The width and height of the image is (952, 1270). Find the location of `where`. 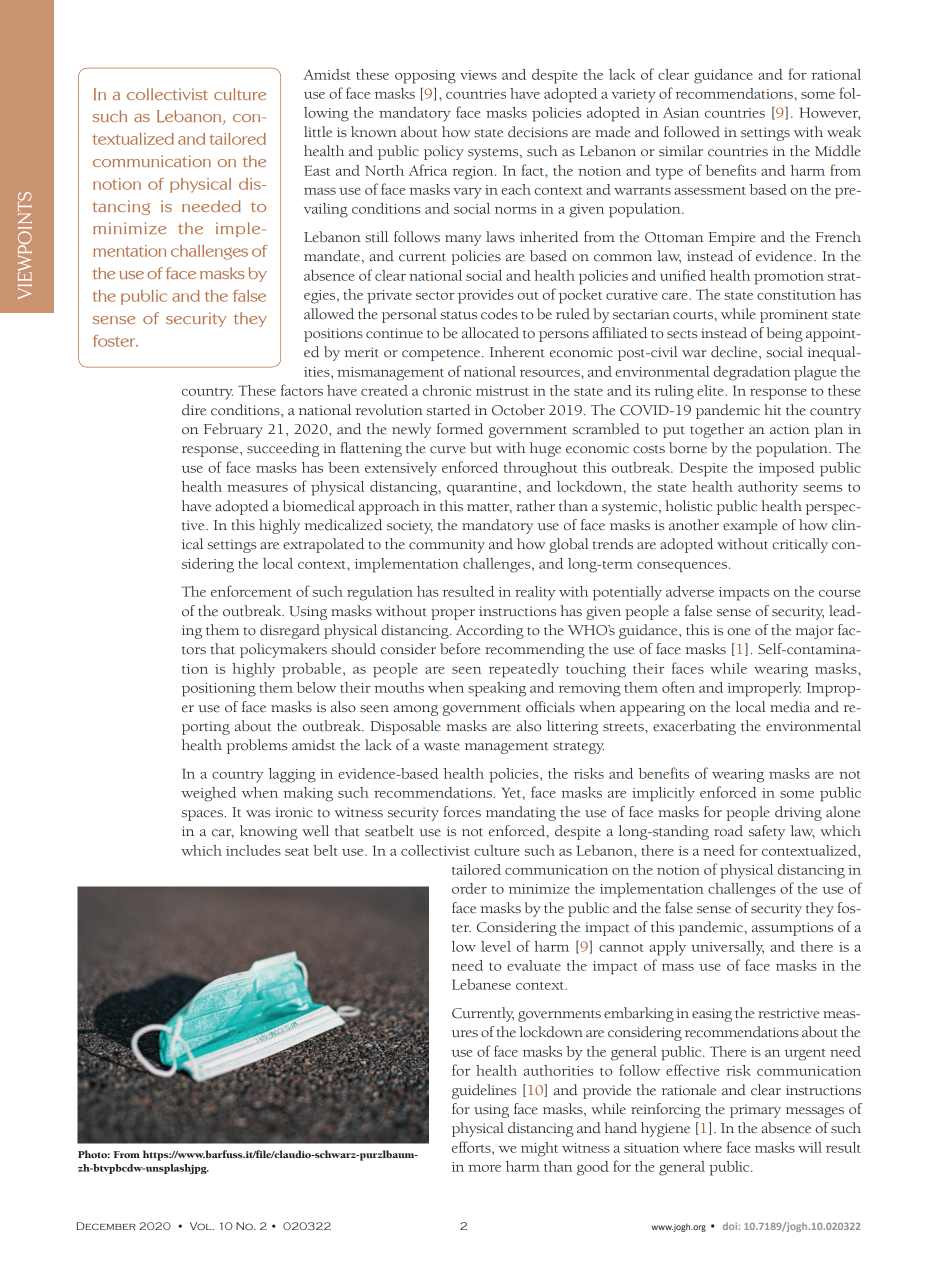

where is located at coordinates (702, 1147).
